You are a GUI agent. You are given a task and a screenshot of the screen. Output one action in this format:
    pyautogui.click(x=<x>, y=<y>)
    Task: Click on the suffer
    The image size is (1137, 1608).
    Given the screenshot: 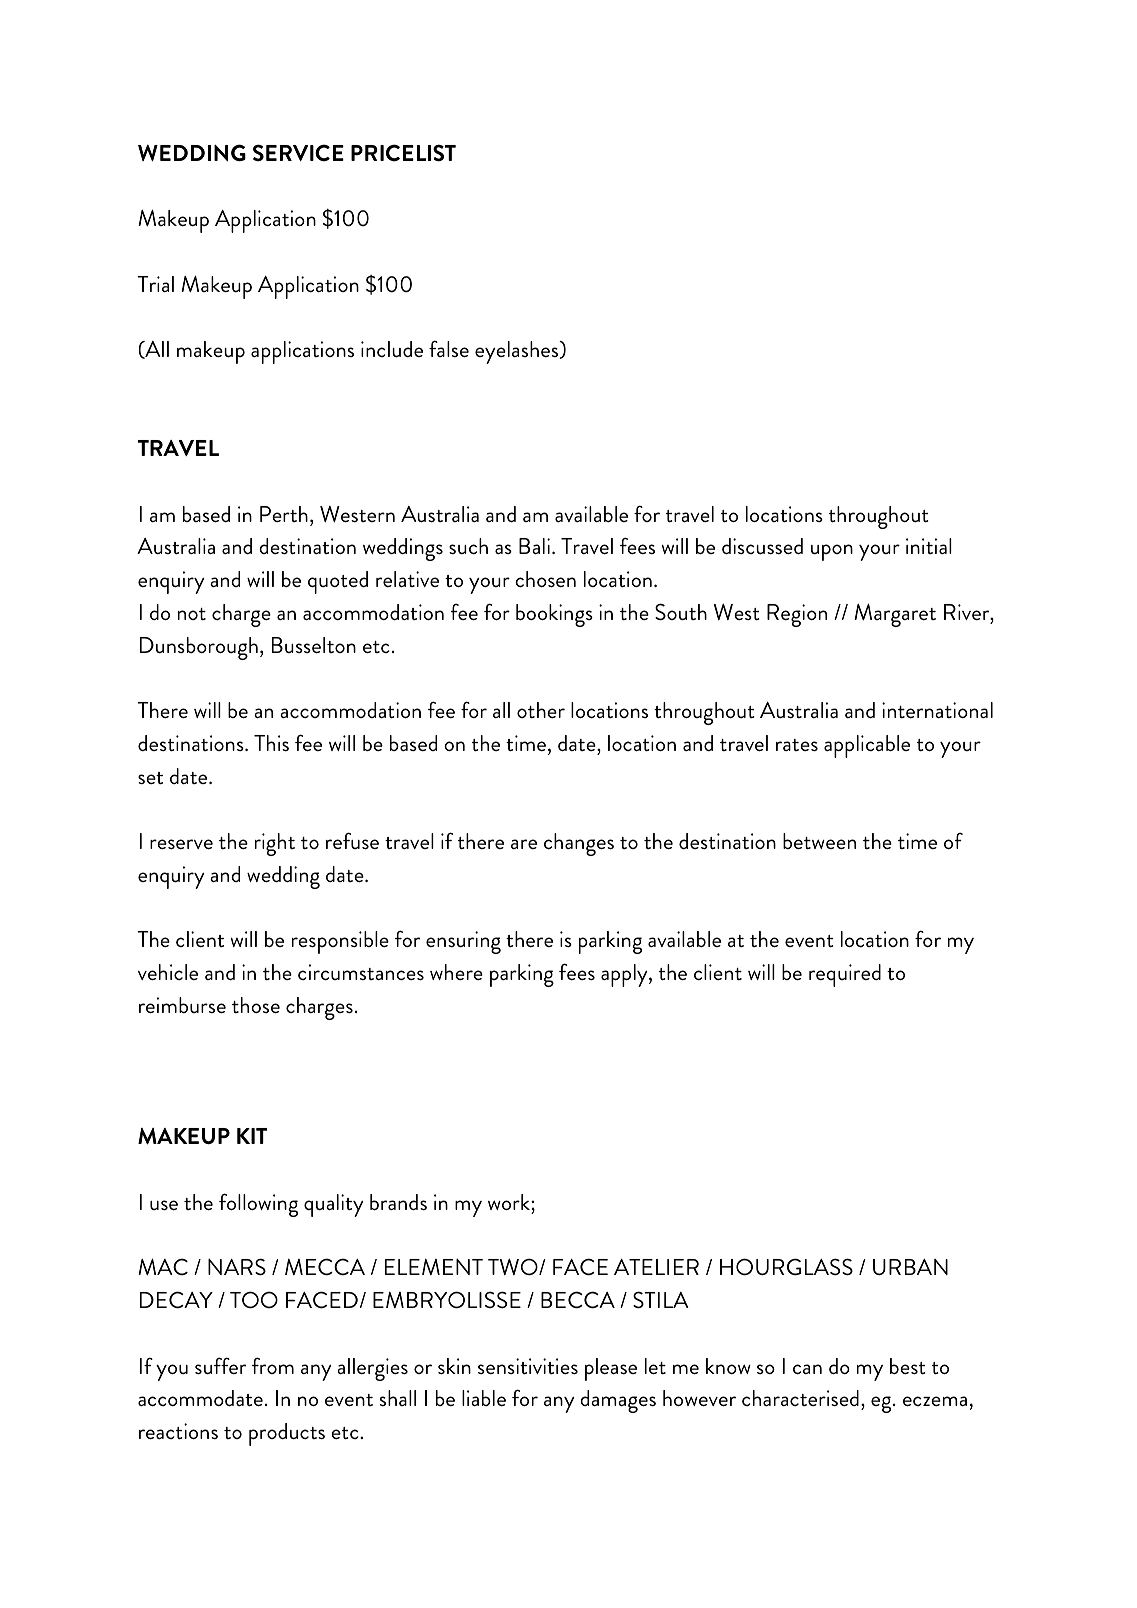 What is the action you would take?
    pyautogui.click(x=220, y=1366)
